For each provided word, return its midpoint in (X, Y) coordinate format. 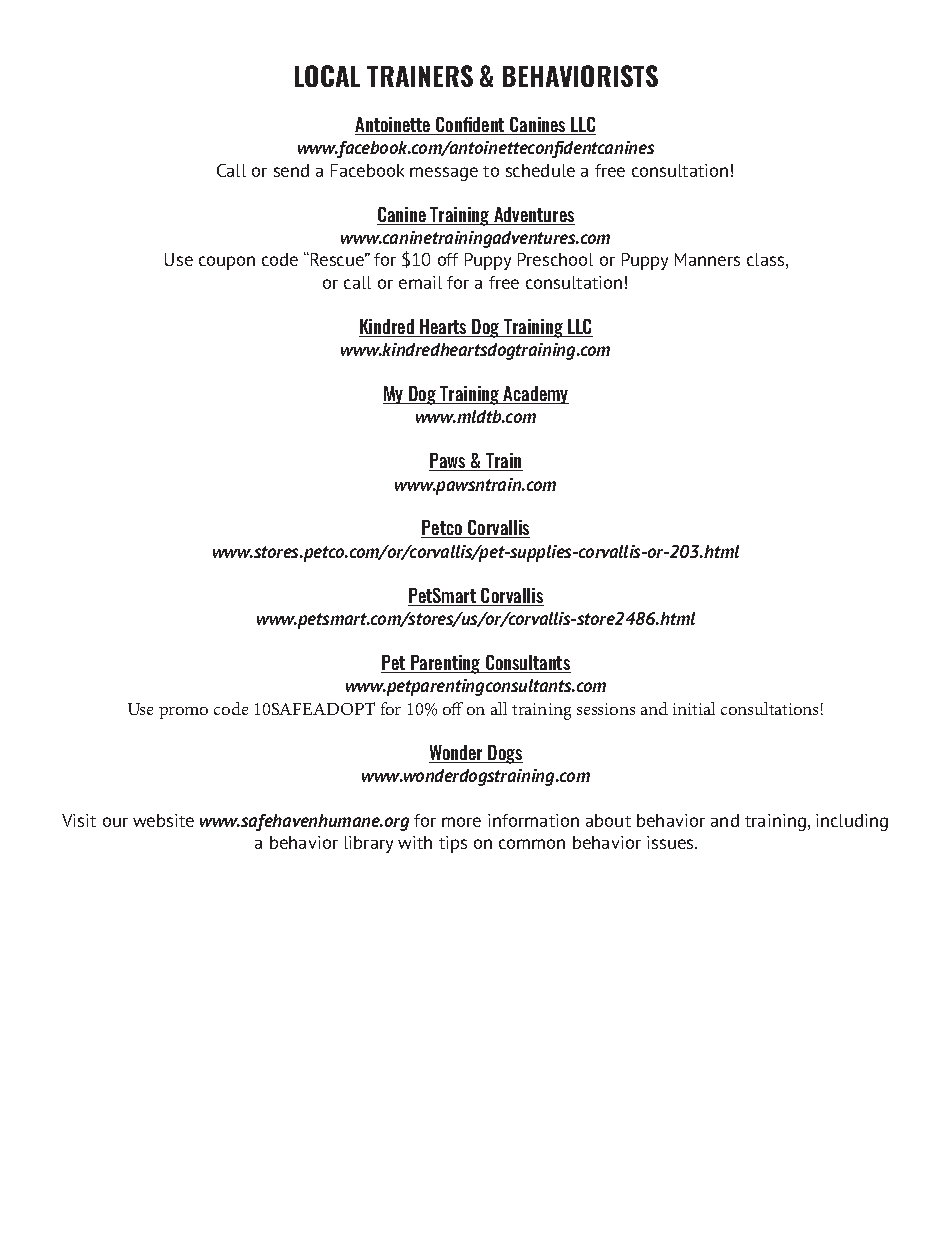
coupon (227, 263)
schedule (540, 170)
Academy (535, 395)
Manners (707, 259)
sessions (606, 709)
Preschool (555, 259)
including (852, 822)
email (420, 282)
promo (183, 713)
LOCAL (327, 76)
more (461, 822)
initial (694, 708)
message (444, 174)
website (163, 820)
